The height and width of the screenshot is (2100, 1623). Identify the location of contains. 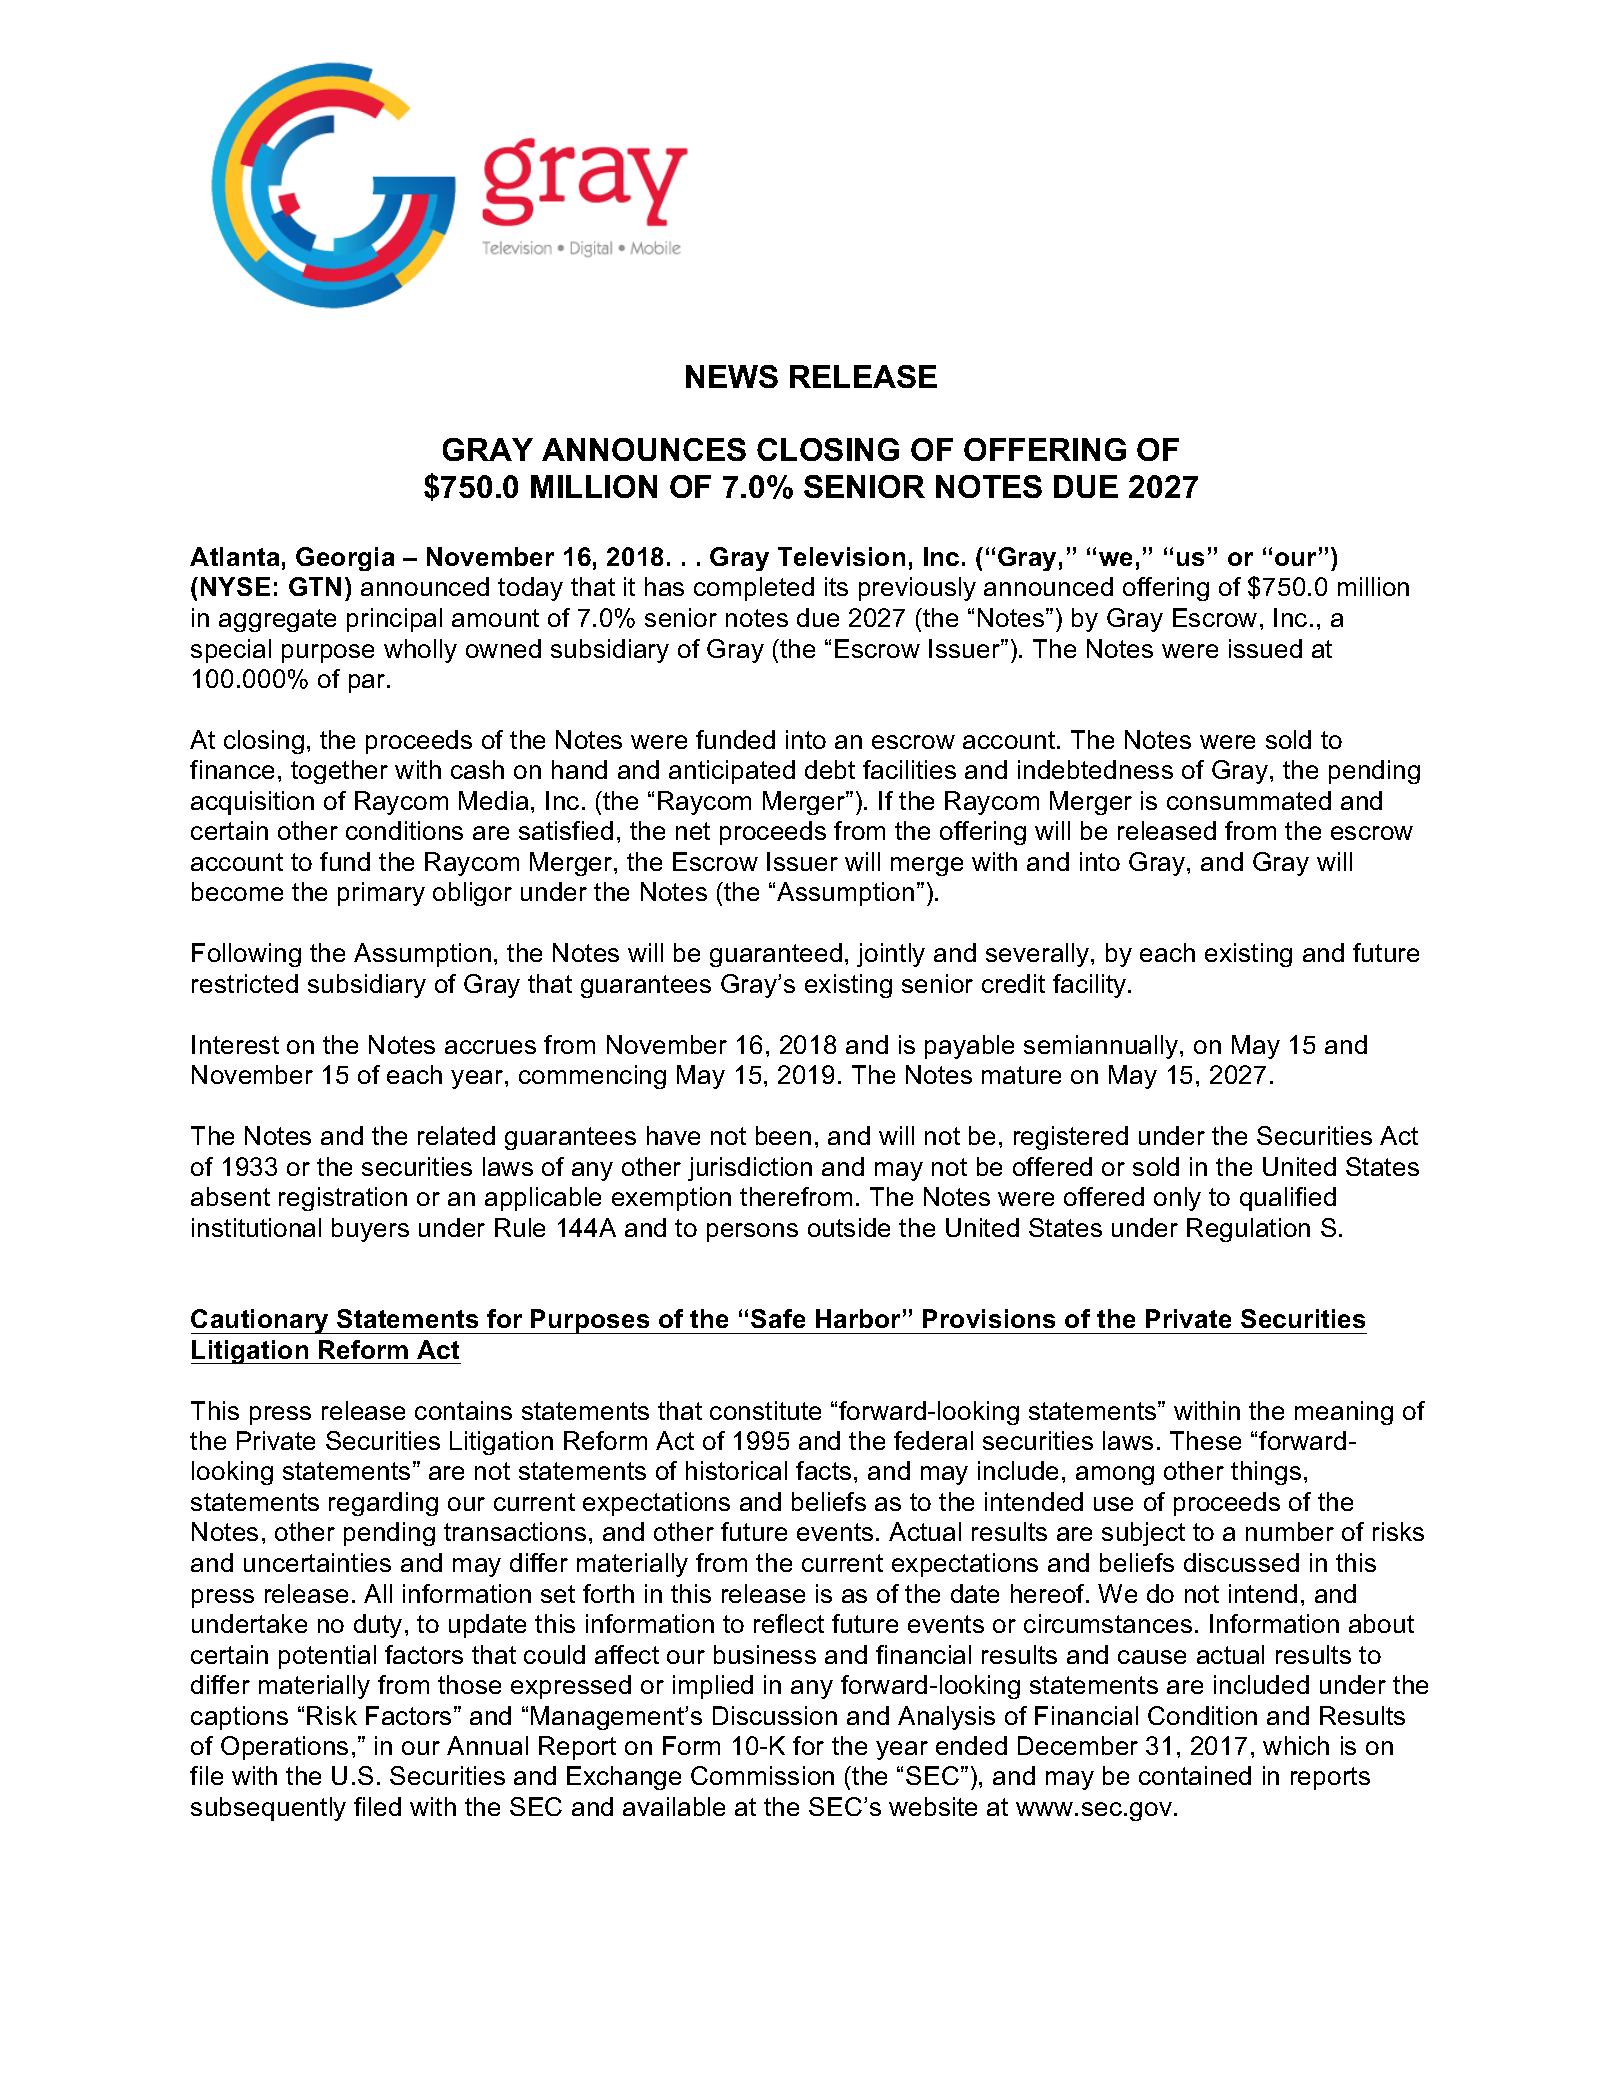
(463, 1410).
